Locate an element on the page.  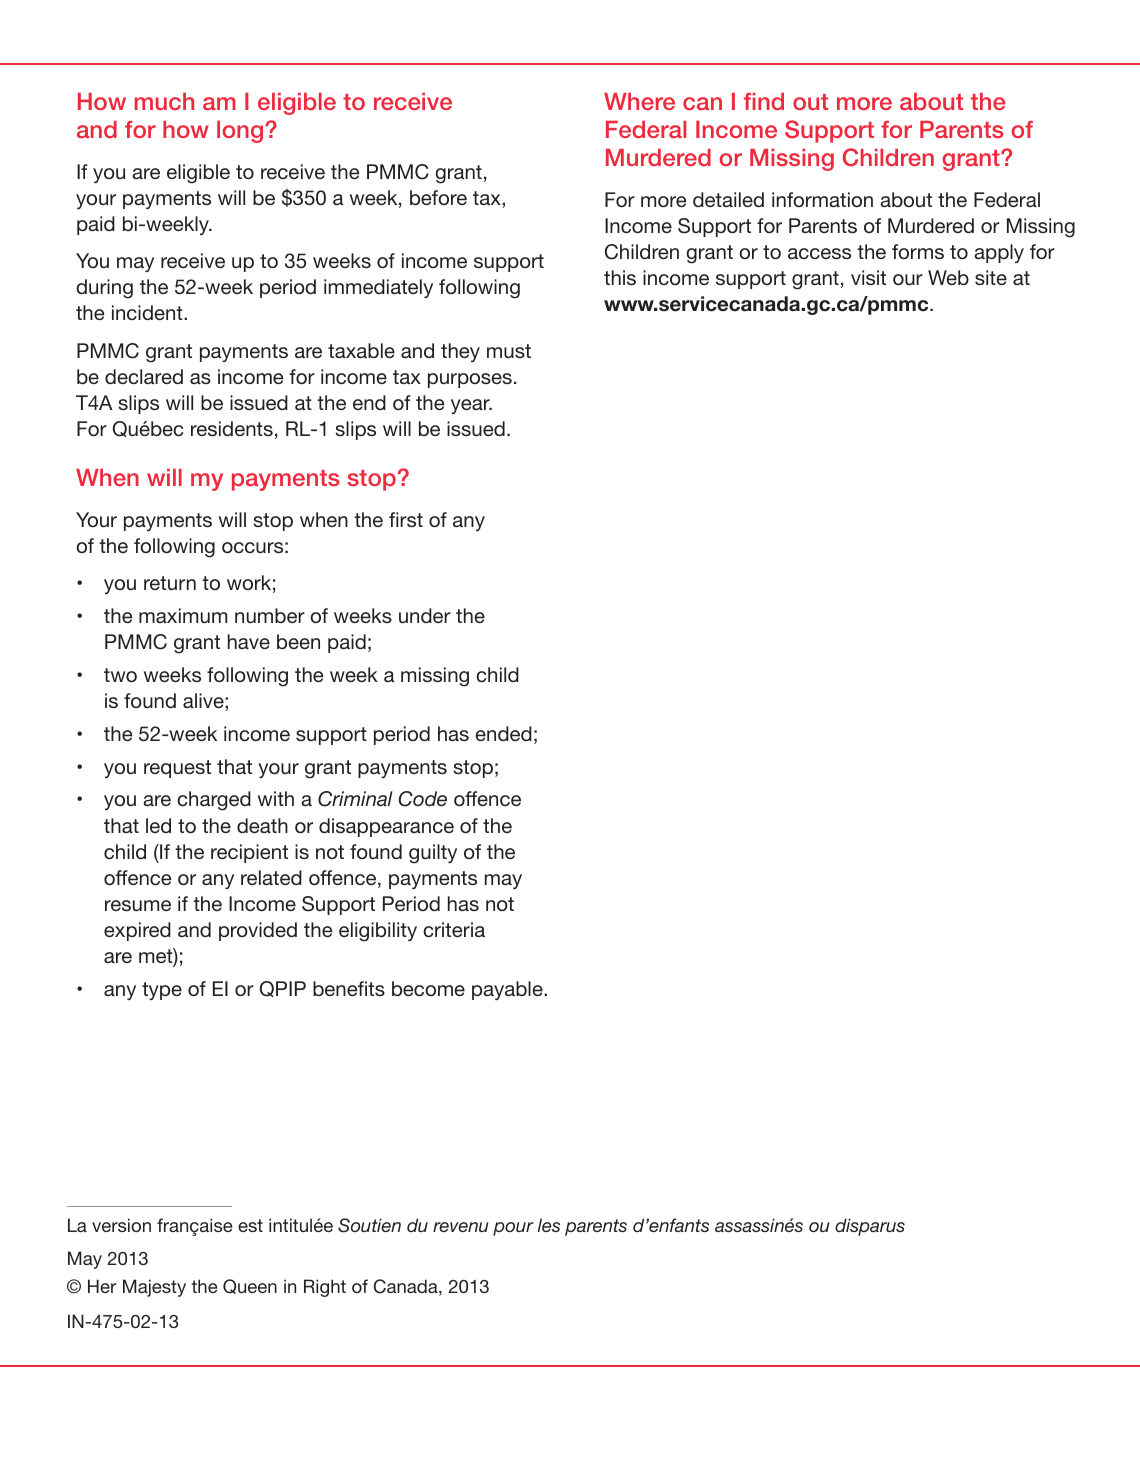
long is located at coordinates (241, 132).
